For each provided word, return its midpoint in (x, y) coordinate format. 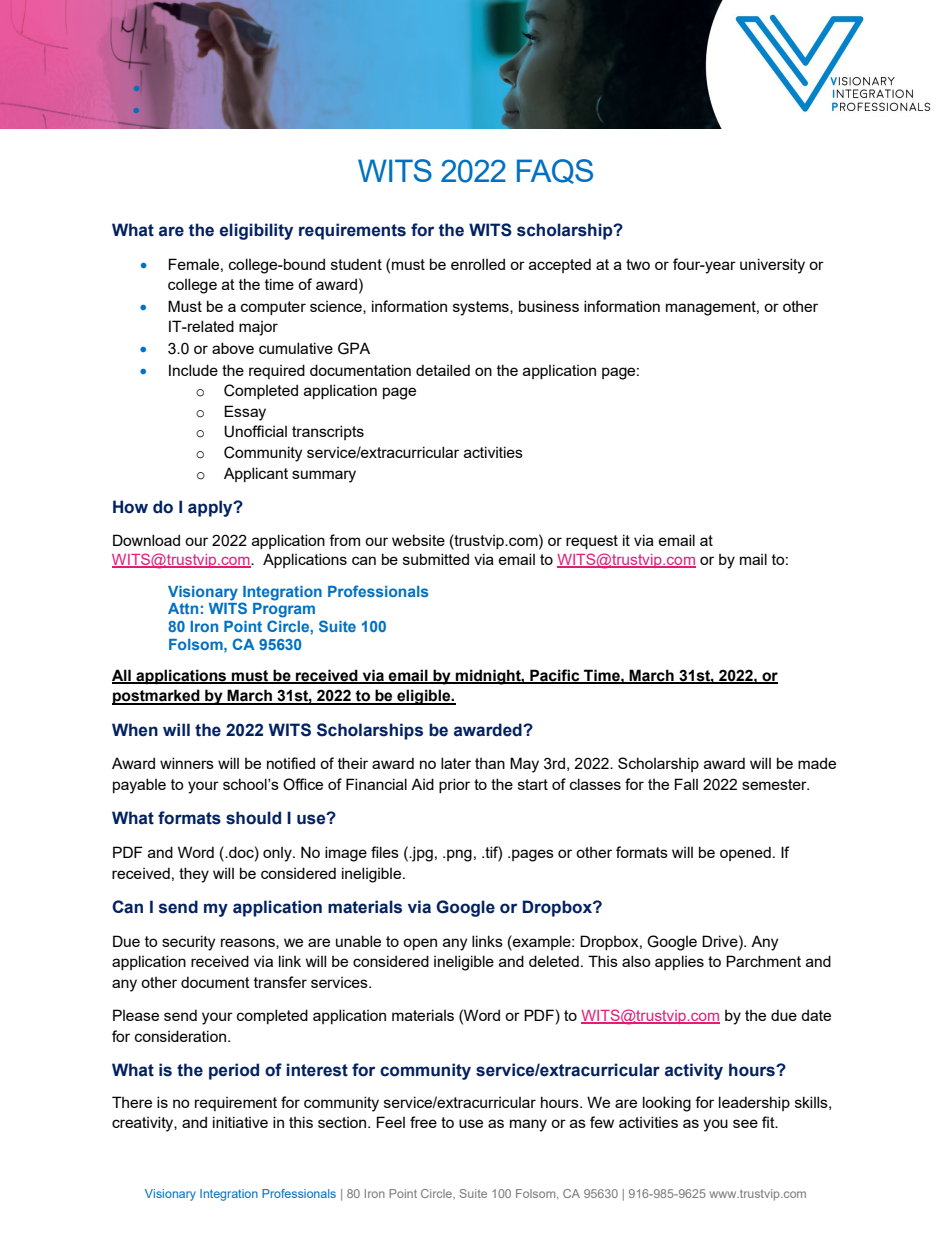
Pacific (555, 676)
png (459, 855)
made (817, 763)
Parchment (763, 961)
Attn (183, 608)
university (772, 266)
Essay (245, 413)
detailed (443, 370)
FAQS (555, 171)
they (194, 875)
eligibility (256, 231)
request (592, 542)
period (234, 1071)
